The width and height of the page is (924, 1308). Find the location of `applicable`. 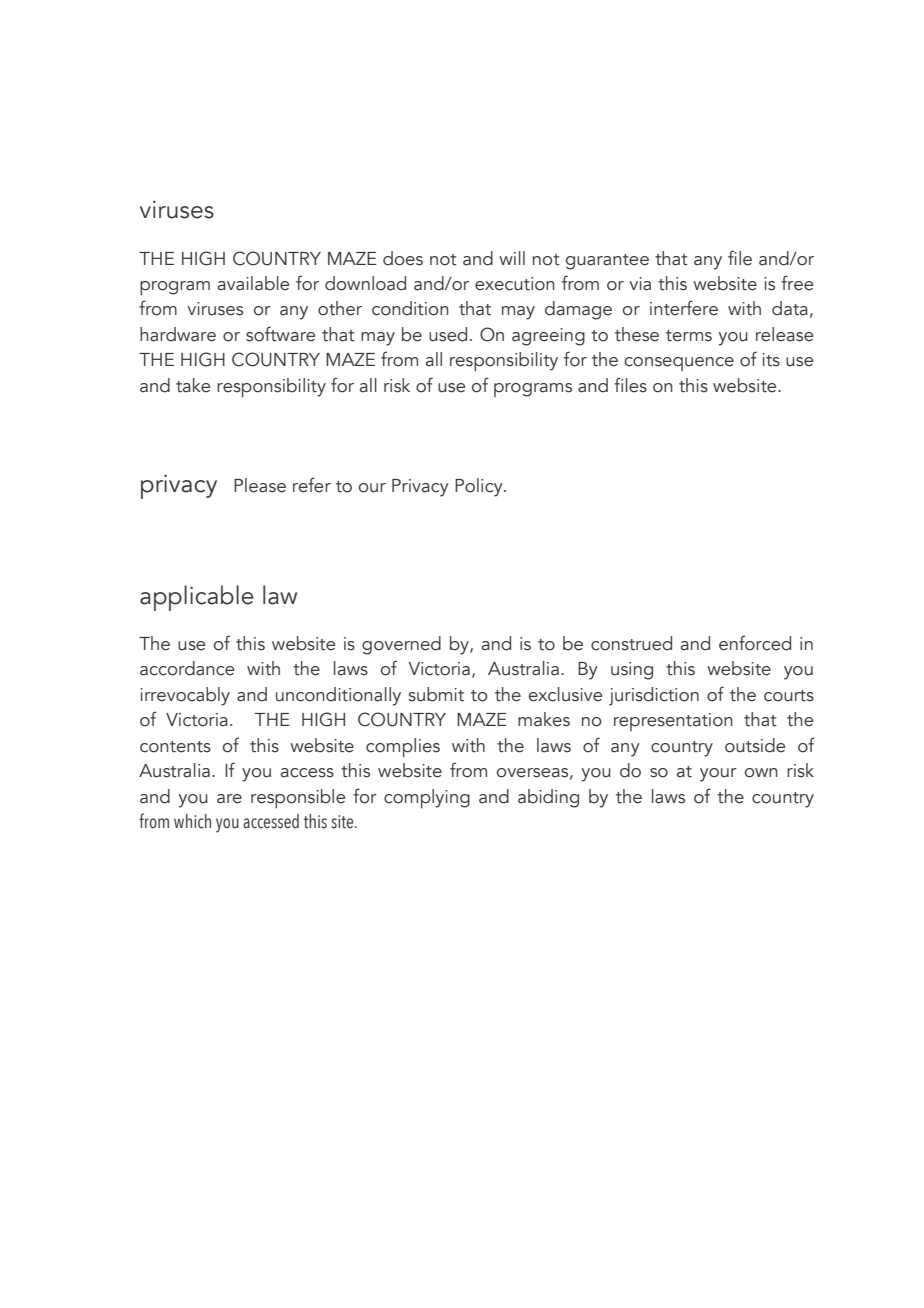

applicable is located at coordinates (197, 598).
